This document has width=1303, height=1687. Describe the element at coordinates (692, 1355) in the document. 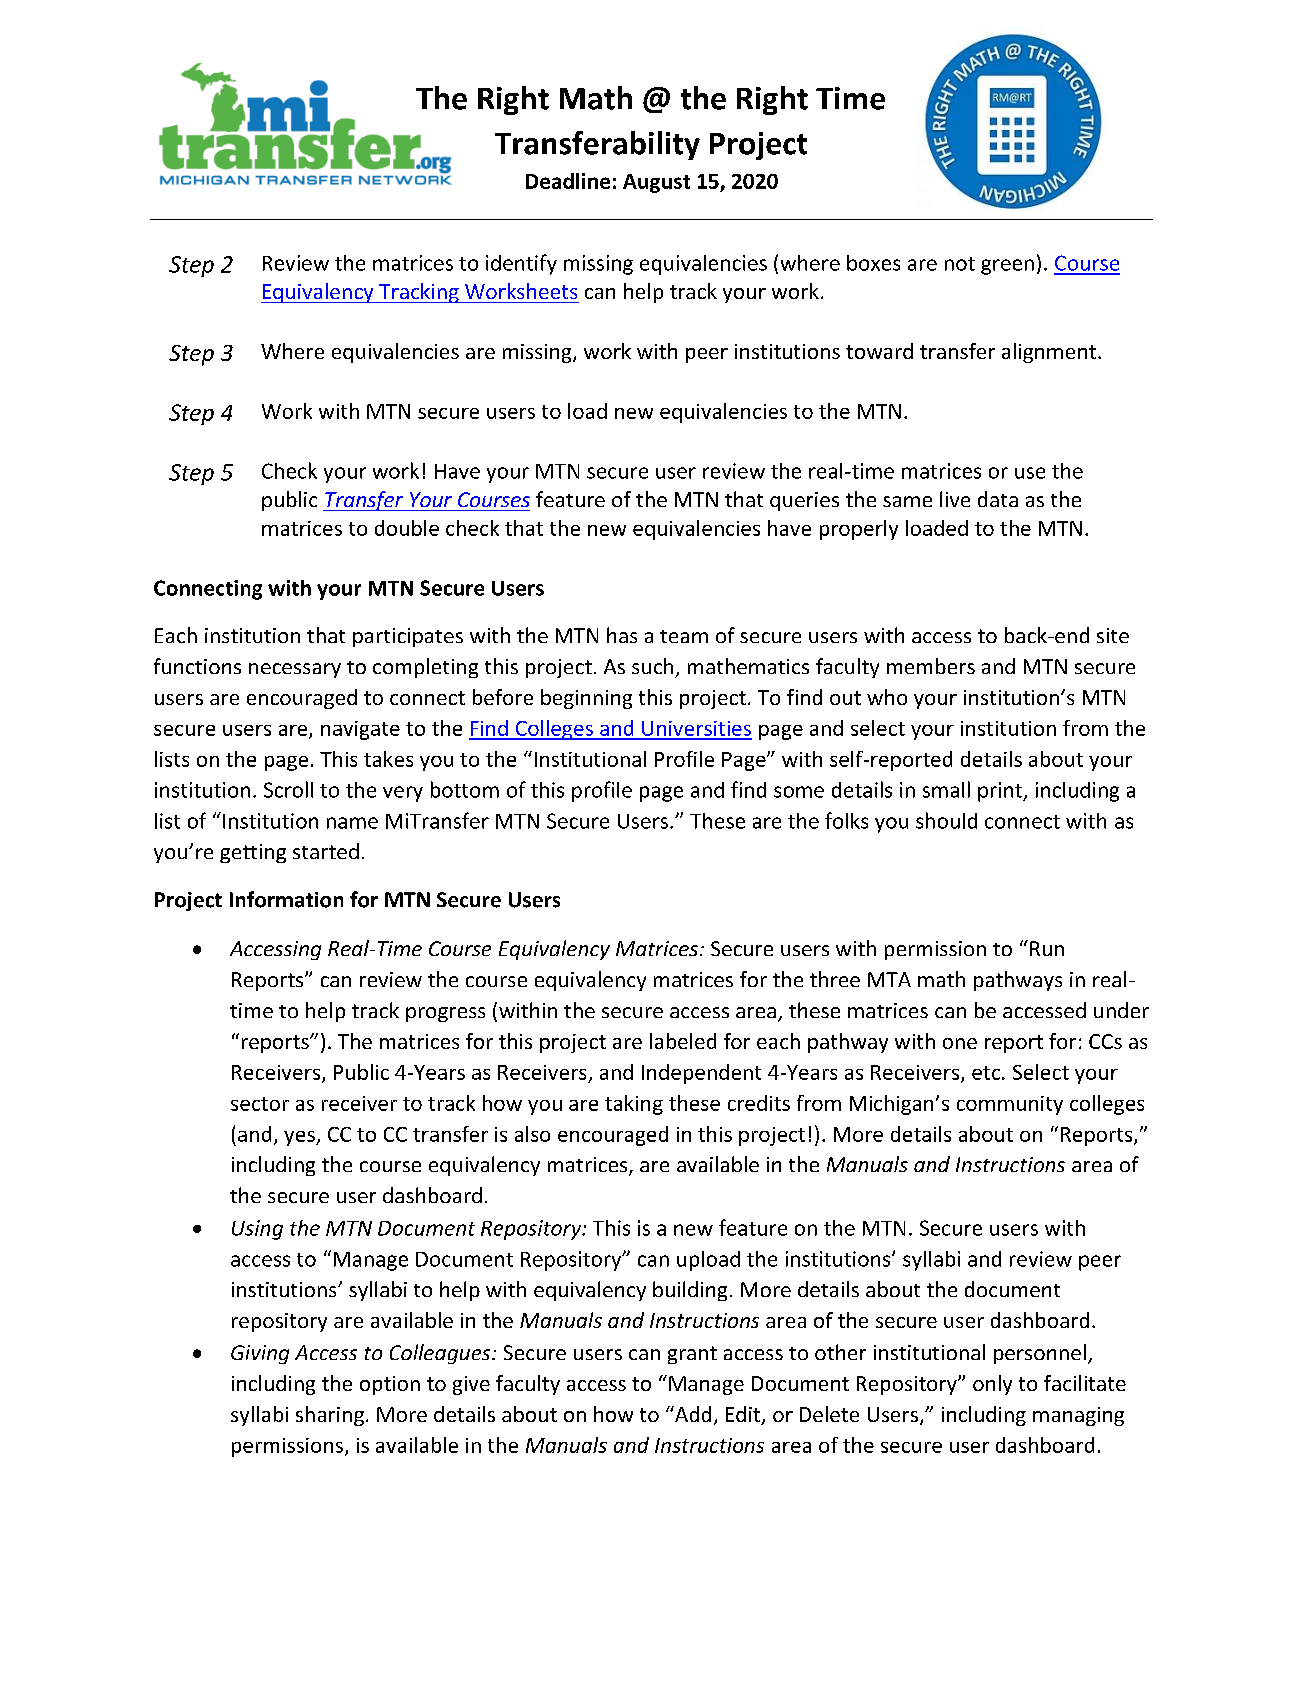

I see `grant` at that location.
